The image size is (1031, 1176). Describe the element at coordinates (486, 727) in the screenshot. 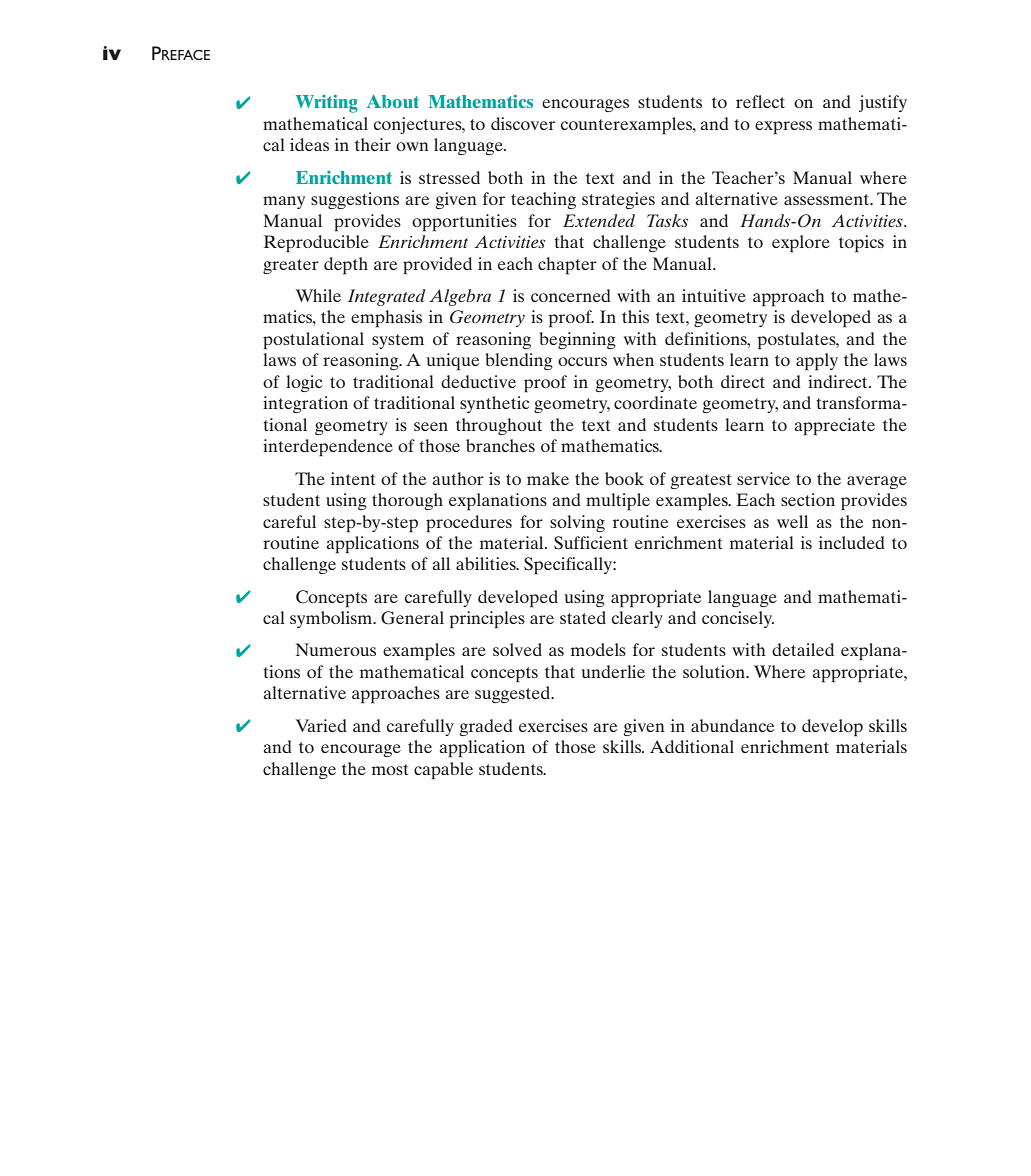

I see `graded` at that location.
